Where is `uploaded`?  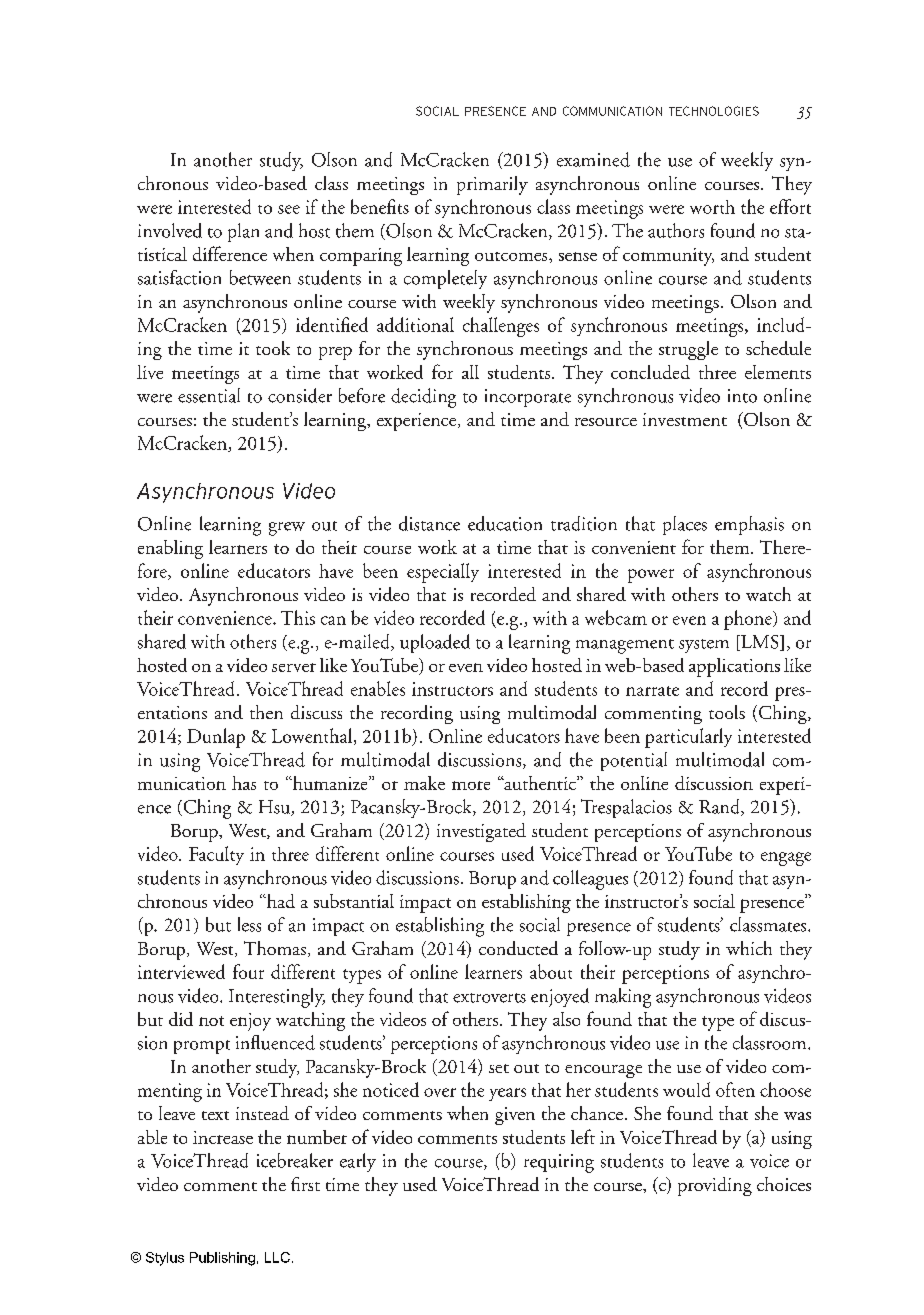
uploaded is located at coordinates (435, 643).
